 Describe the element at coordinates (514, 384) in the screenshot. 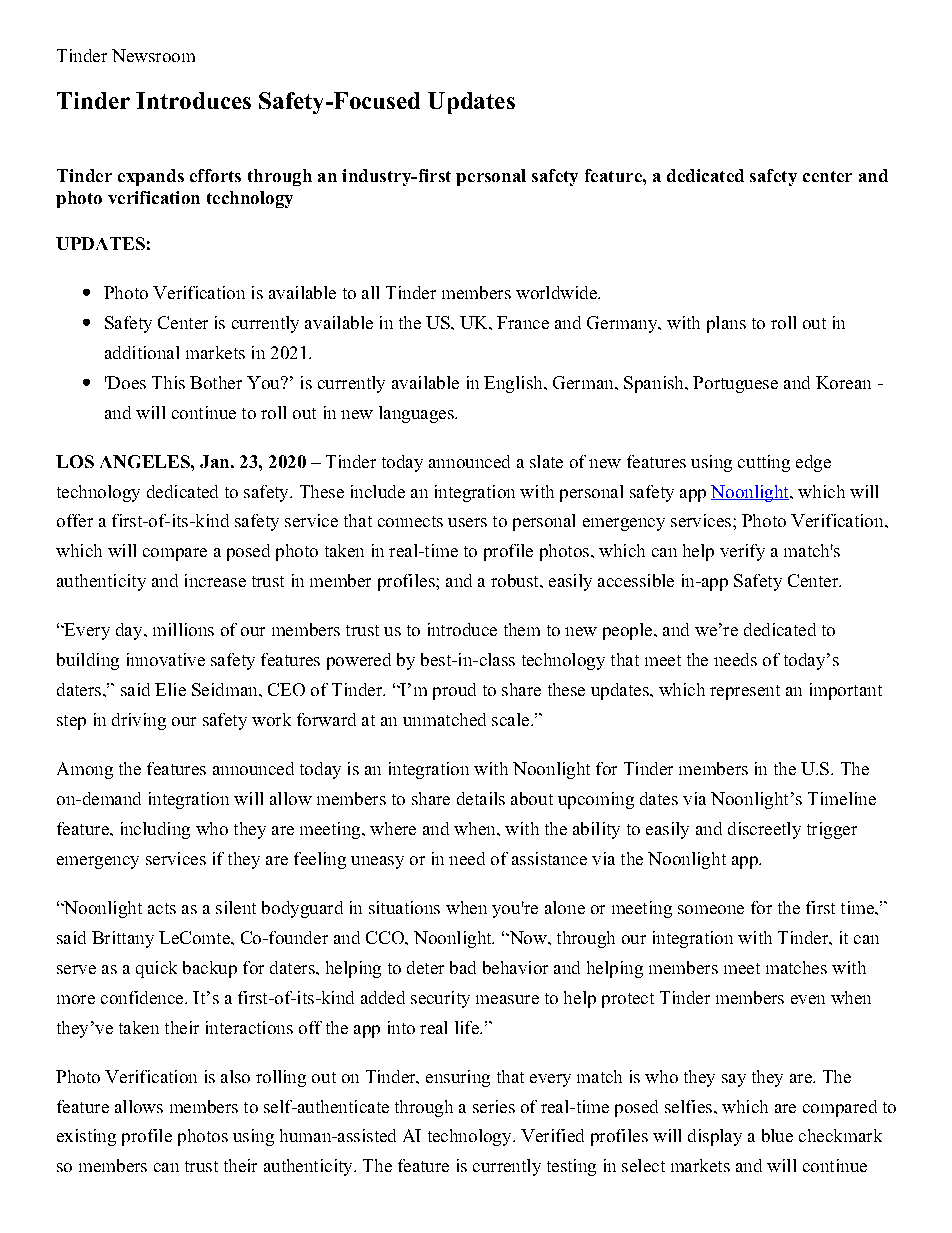

I see `English` at that location.
